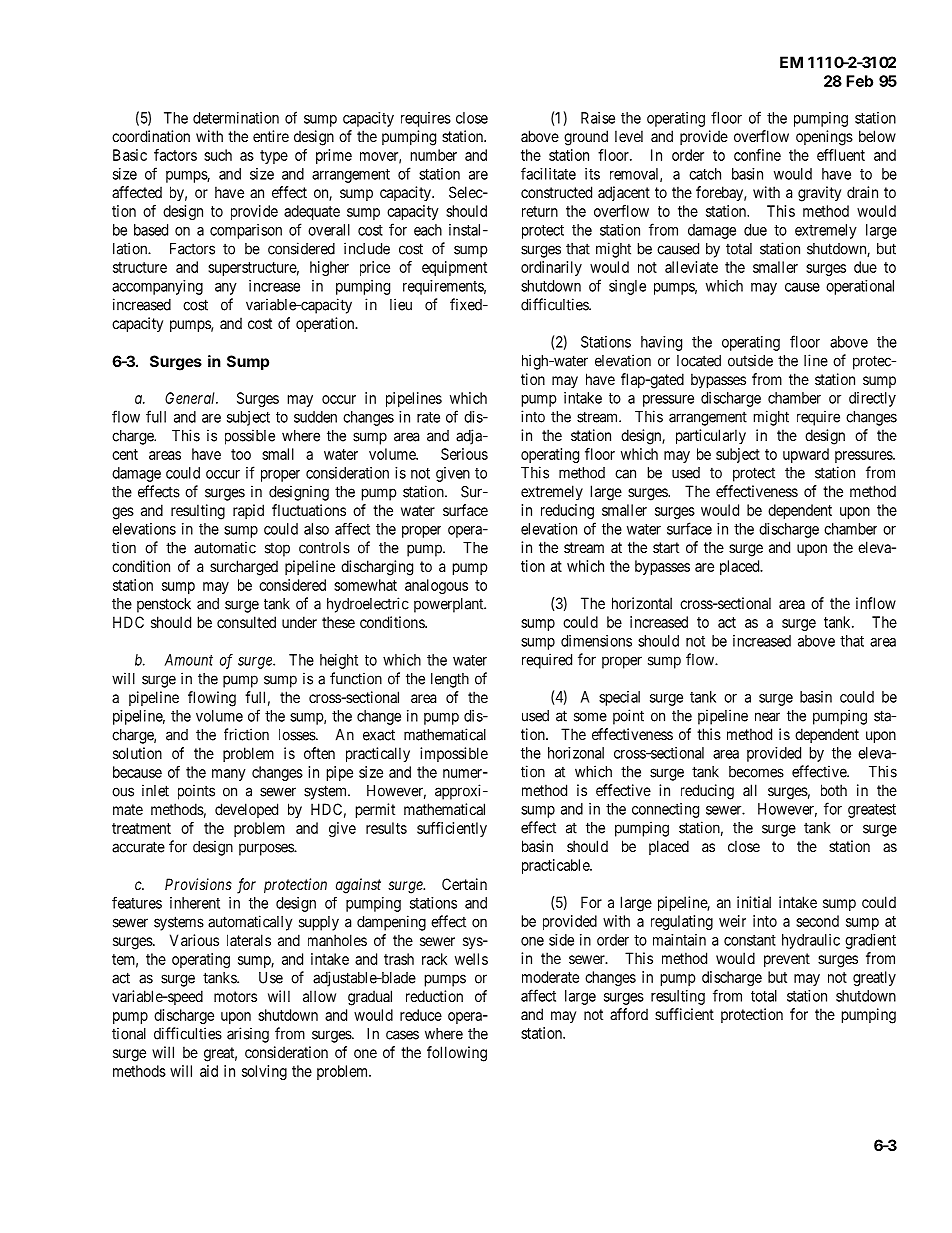 The height and width of the screenshot is (1233, 952). I want to click on following, so click(457, 1054).
